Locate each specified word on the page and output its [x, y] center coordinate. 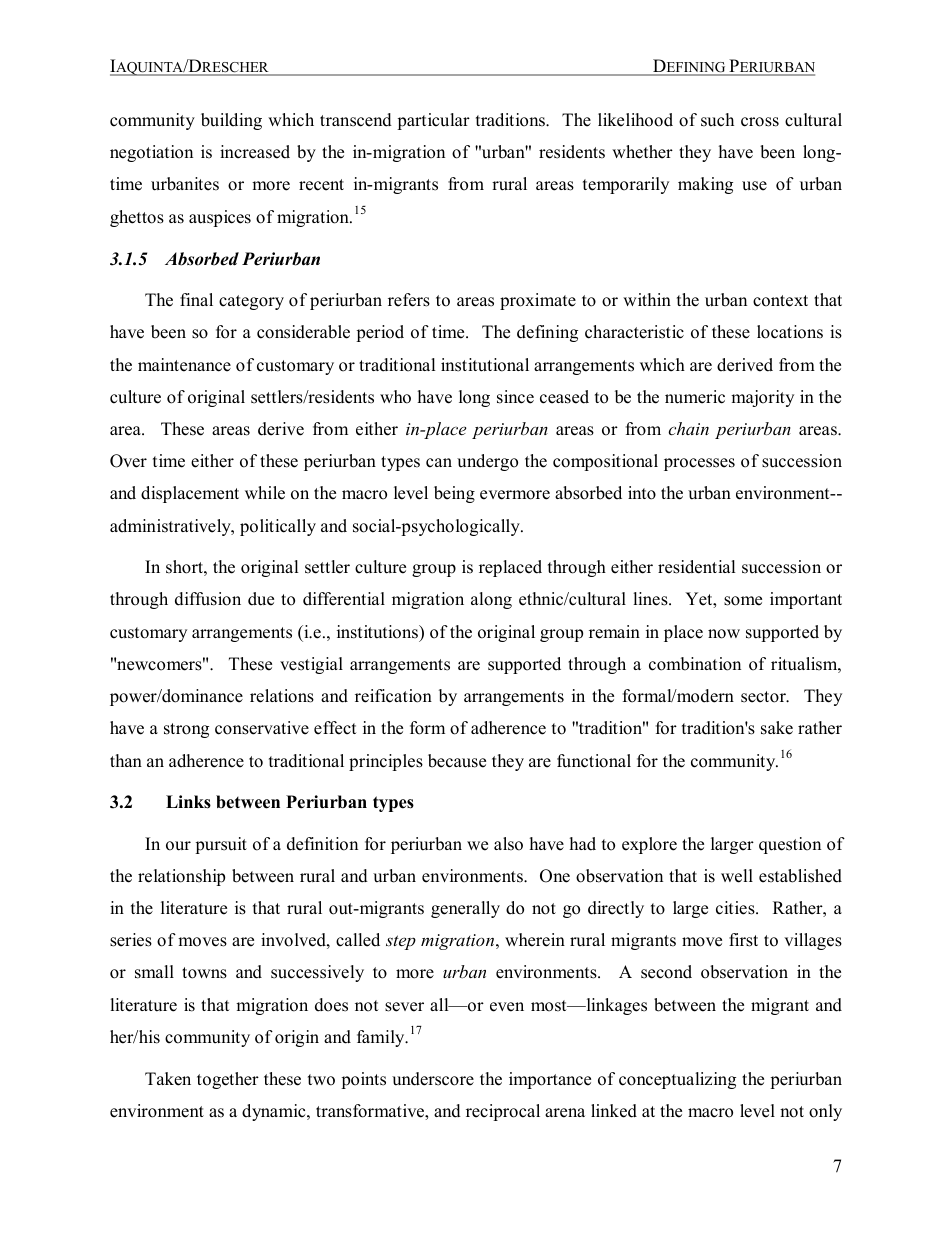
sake [777, 728]
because [457, 761]
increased [255, 152]
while [265, 493]
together [228, 1080]
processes [699, 464]
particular [433, 121]
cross [760, 122]
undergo [487, 462]
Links [188, 802]
